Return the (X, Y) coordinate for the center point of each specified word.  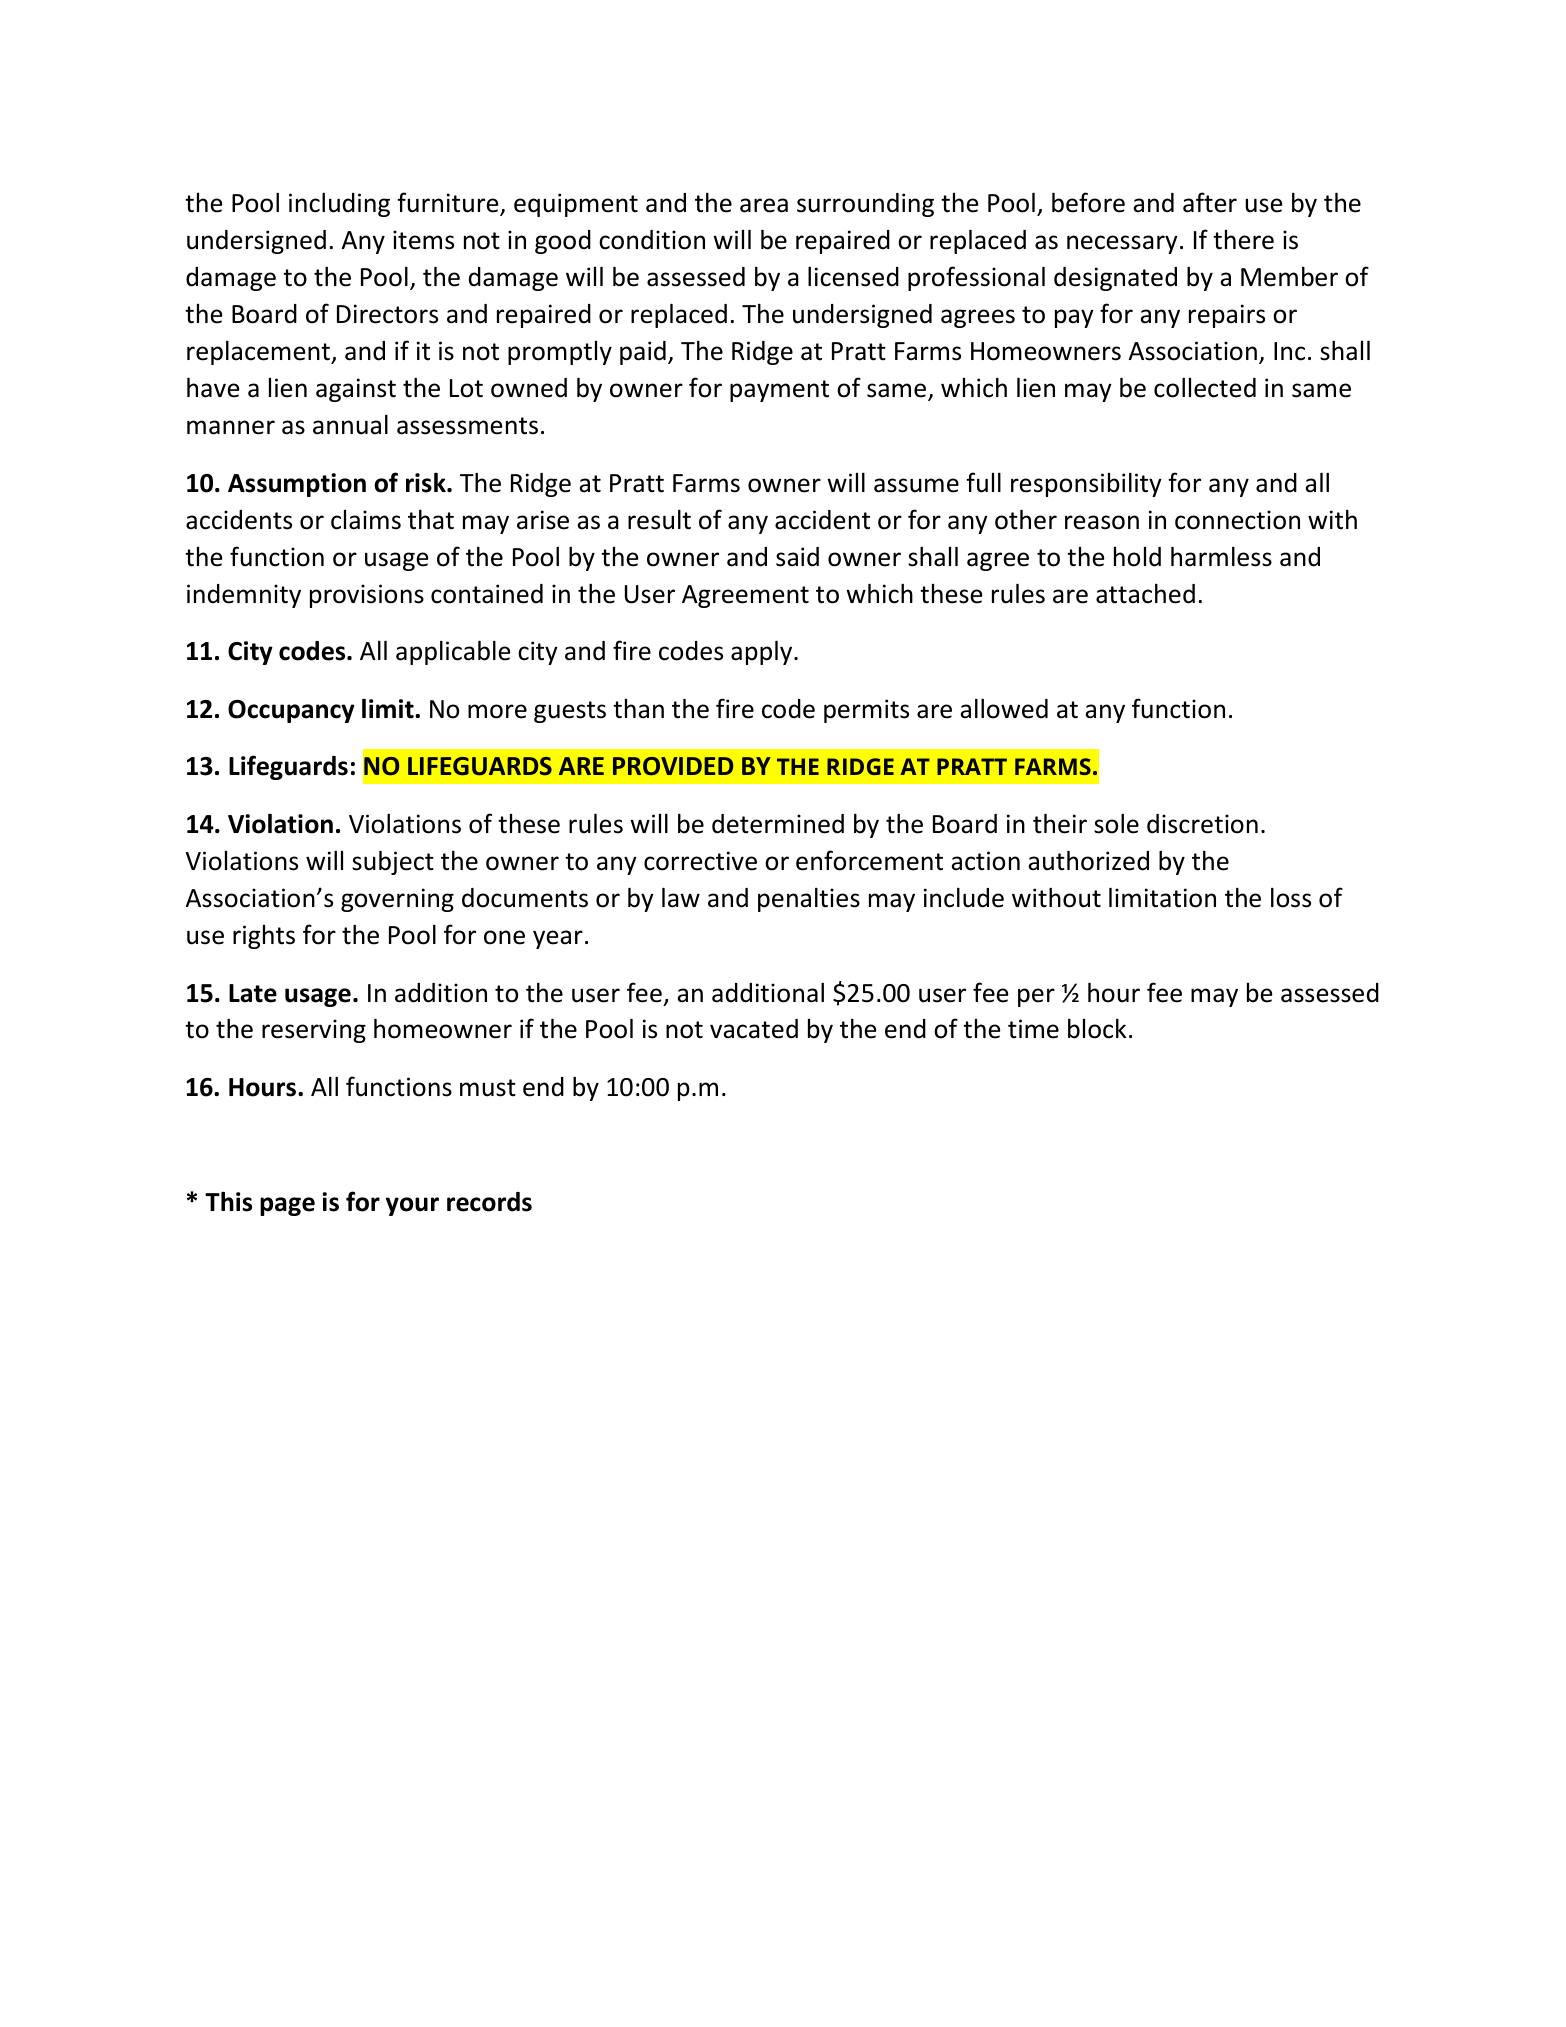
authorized (1088, 860)
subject (393, 862)
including (339, 204)
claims (366, 520)
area (764, 205)
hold (1137, 557)
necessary (1122, 244)
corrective (700, 861)
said (797, 557)
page (287, 1206)
